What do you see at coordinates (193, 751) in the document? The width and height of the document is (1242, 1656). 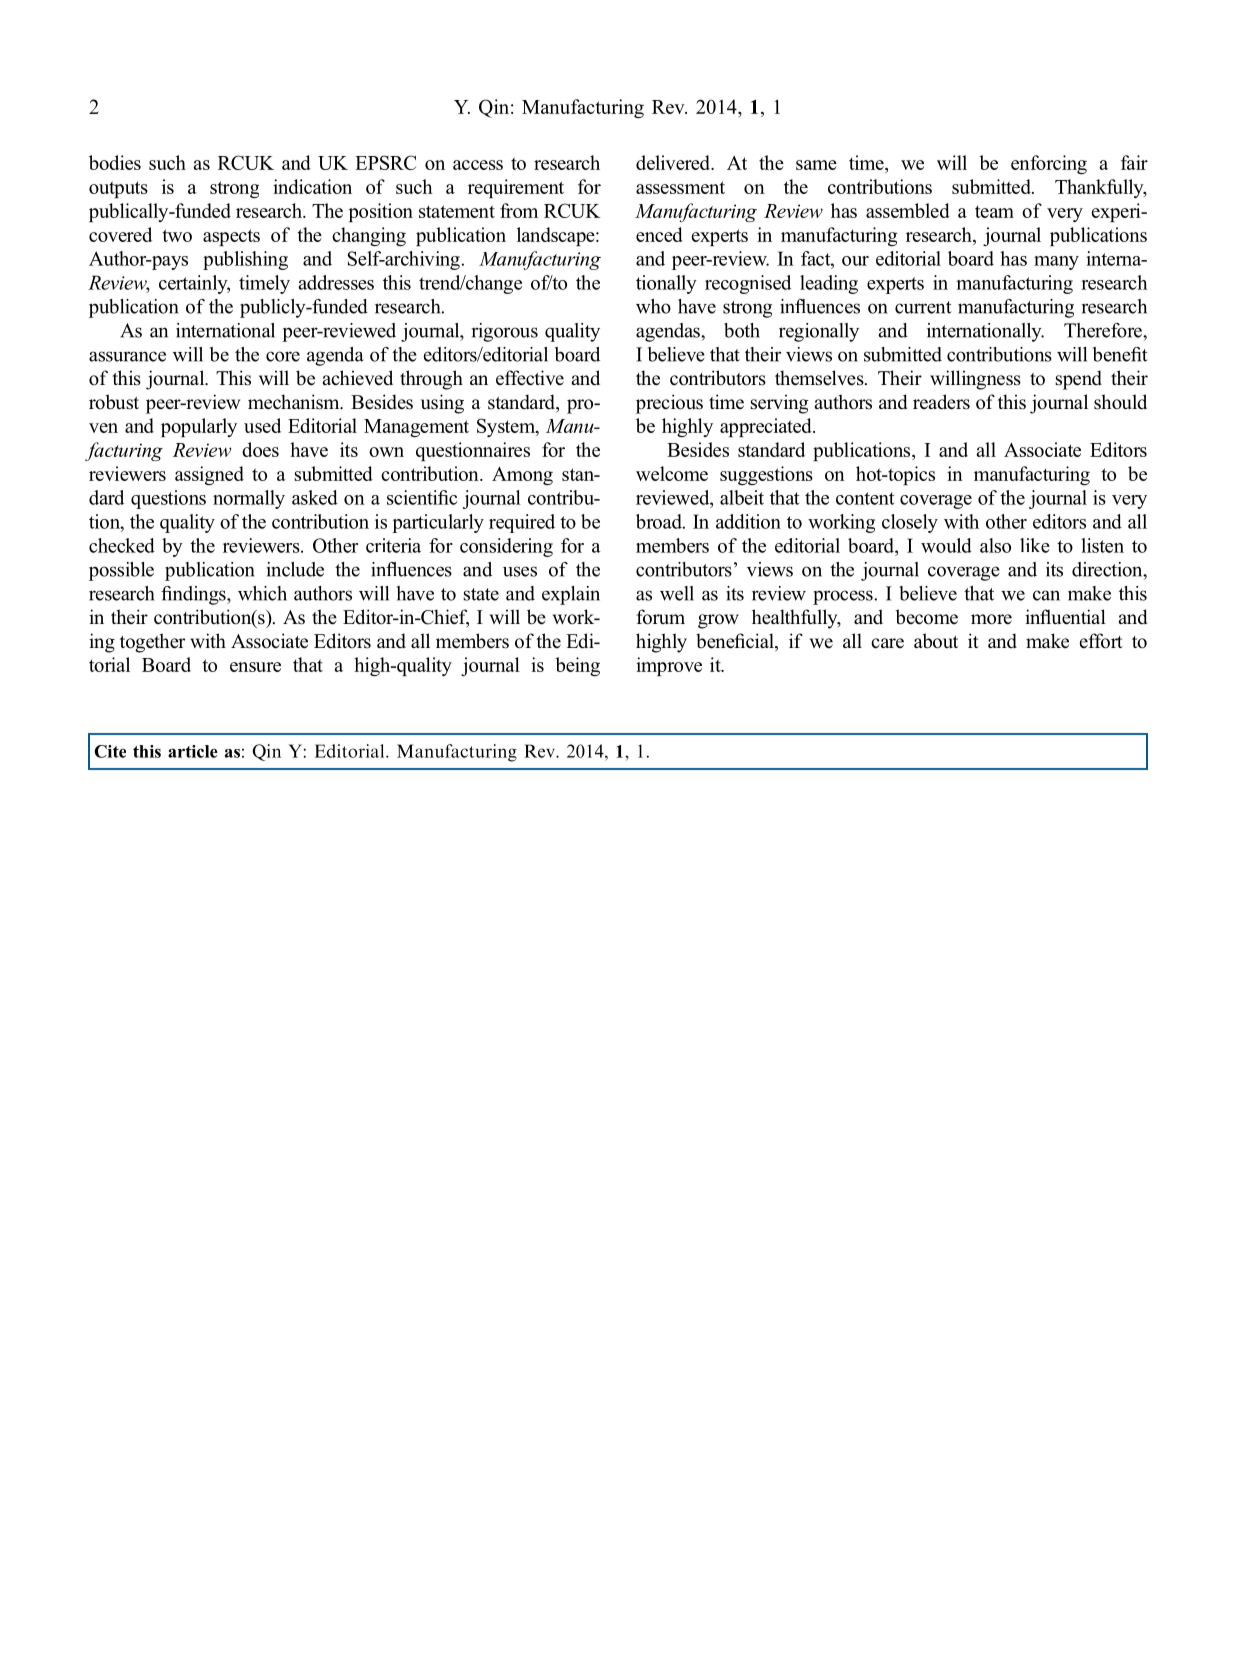 I see `article` at bounding box center [193, 751].
